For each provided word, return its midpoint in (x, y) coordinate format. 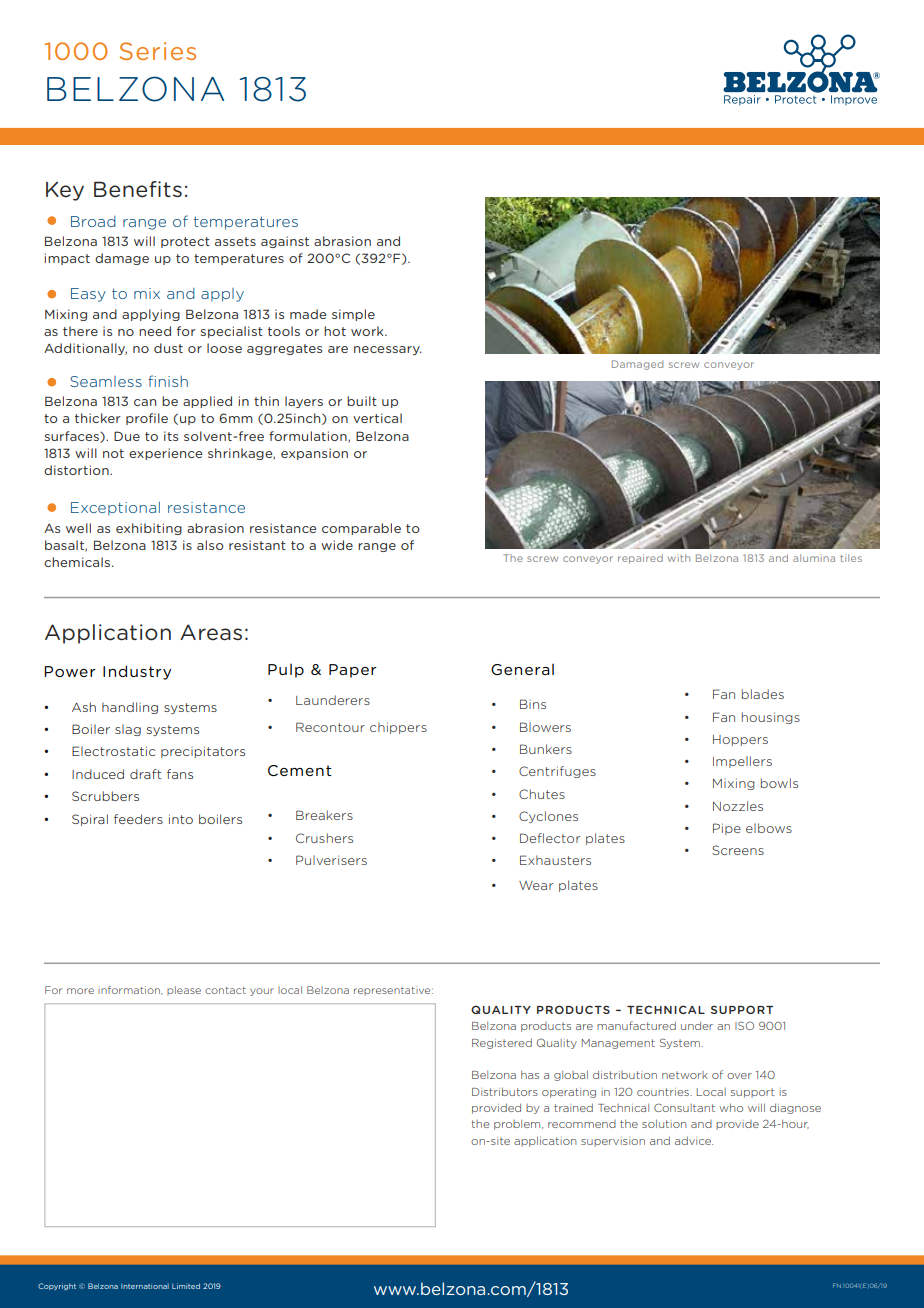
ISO (744, 1025)
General (522, 669)
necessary (388, 350)
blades (763, 694)
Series (158, 51)
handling (130, 708)
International (145, 1286)
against (285, 242)
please (184, 990)
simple (353, 315)
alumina (814, 558)
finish (168, 381)
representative (393, 991)
